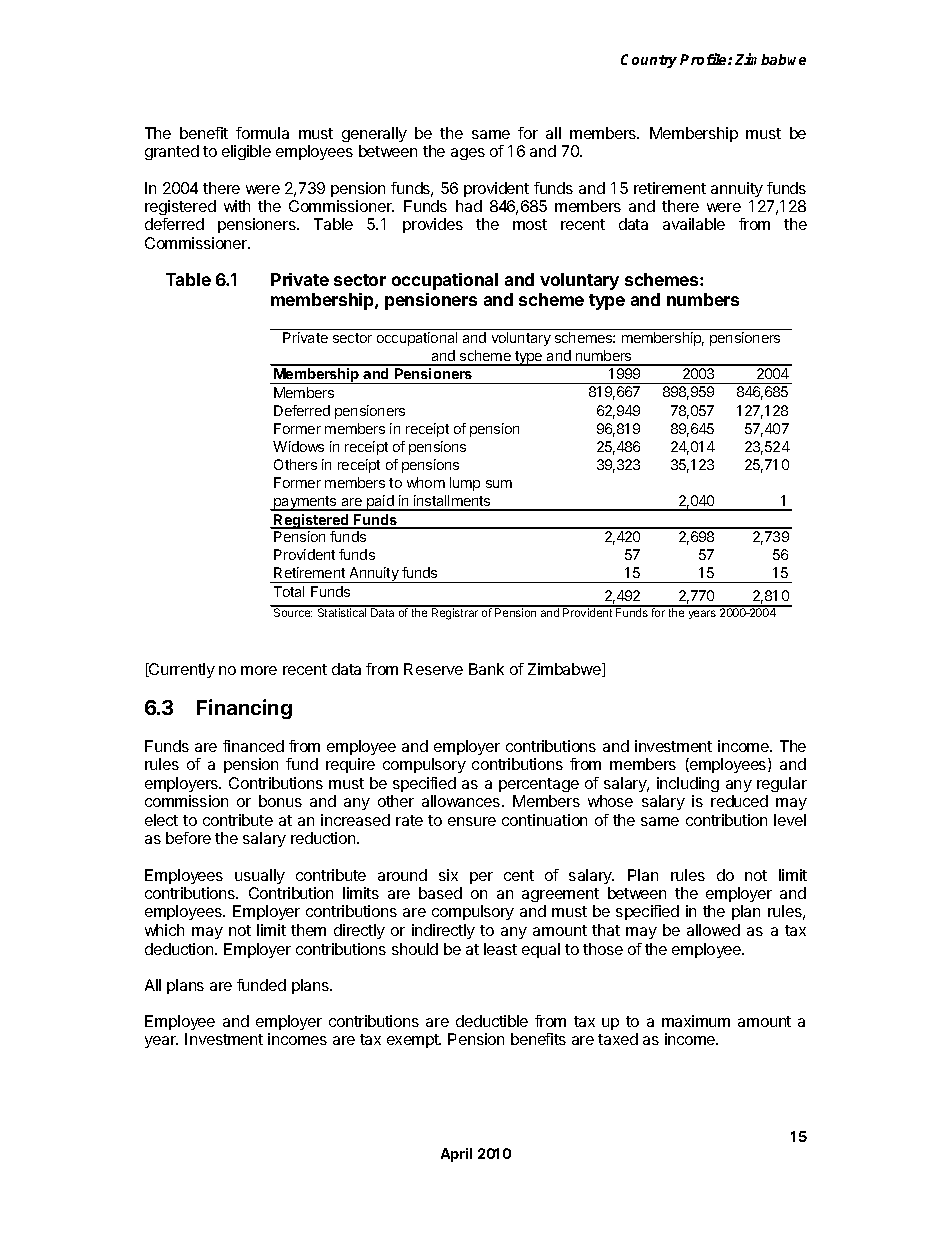  Describe the element at coordinates (262, 133) in the screenshot. I see `formula` at that location.
